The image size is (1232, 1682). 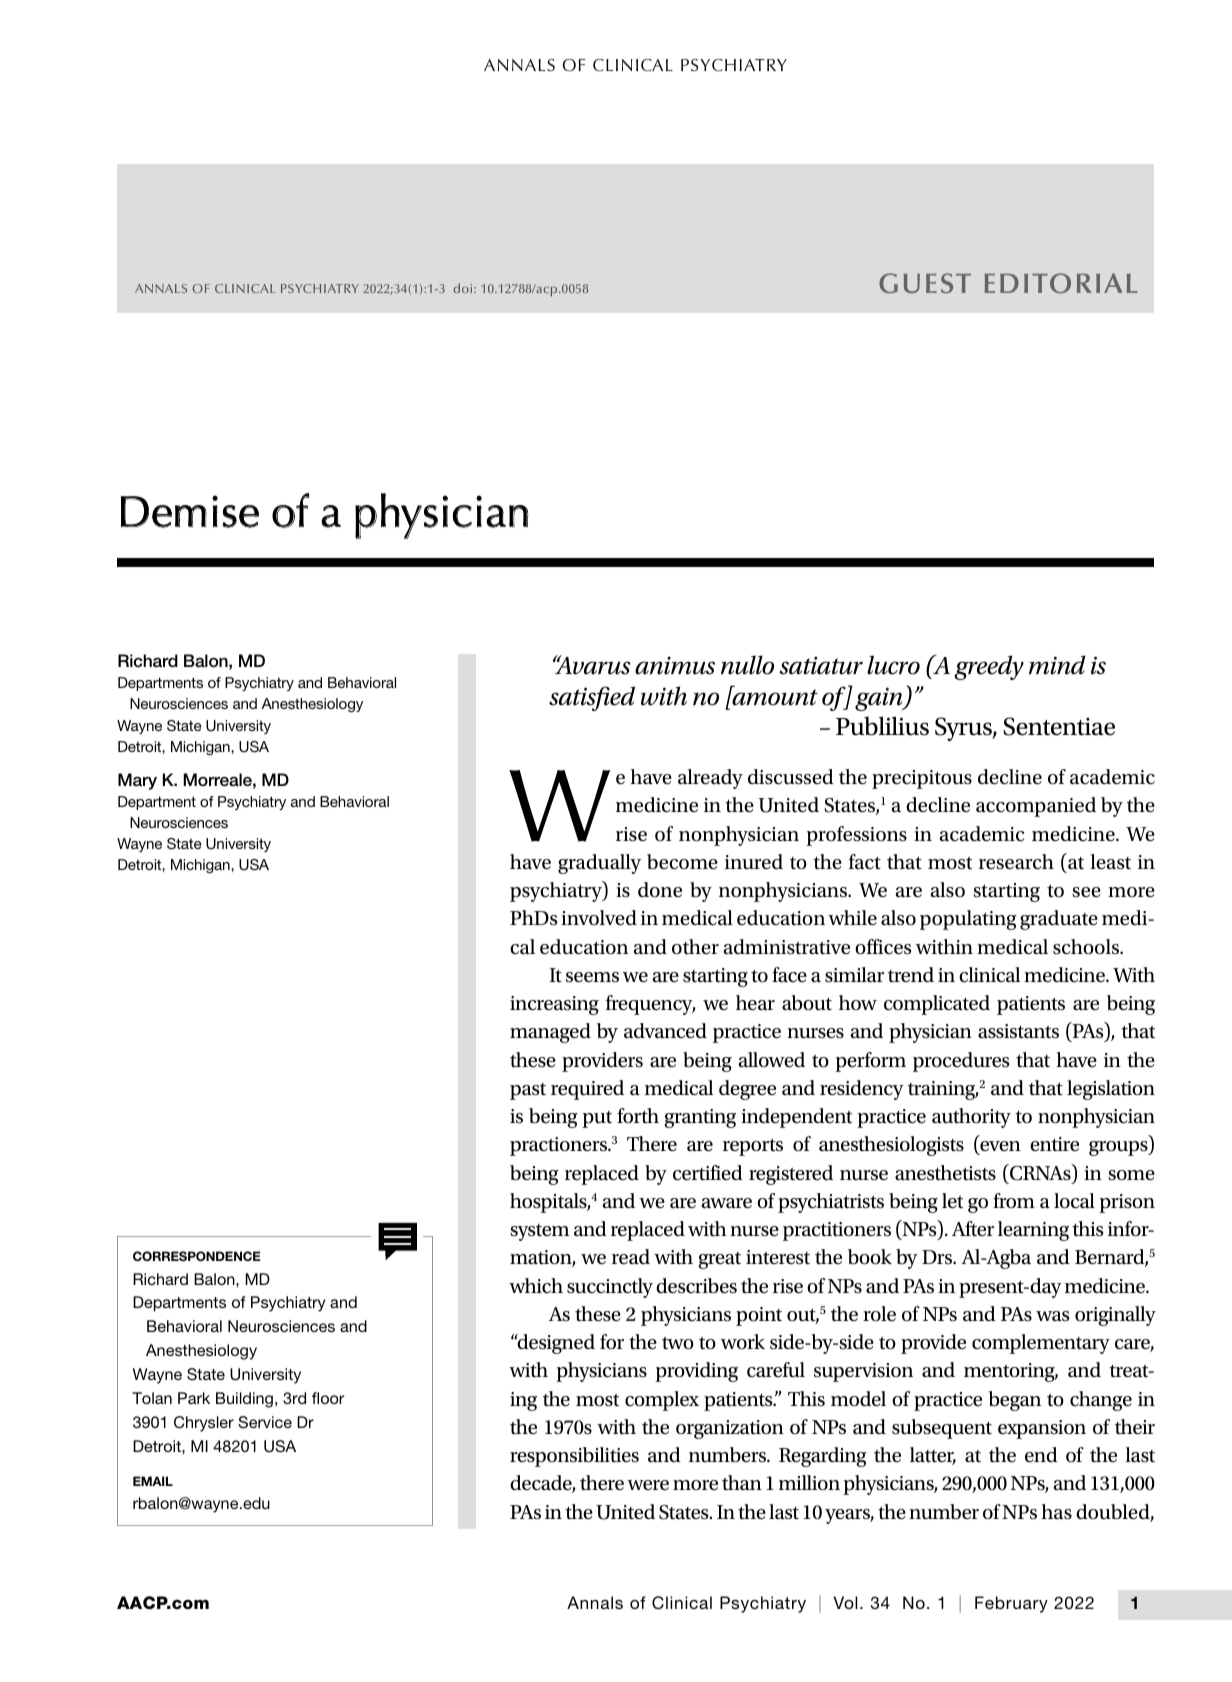 What do you see at coordinates (464, 288) in the screenshot?
I see `doi` at bounding box center [464, 288].
